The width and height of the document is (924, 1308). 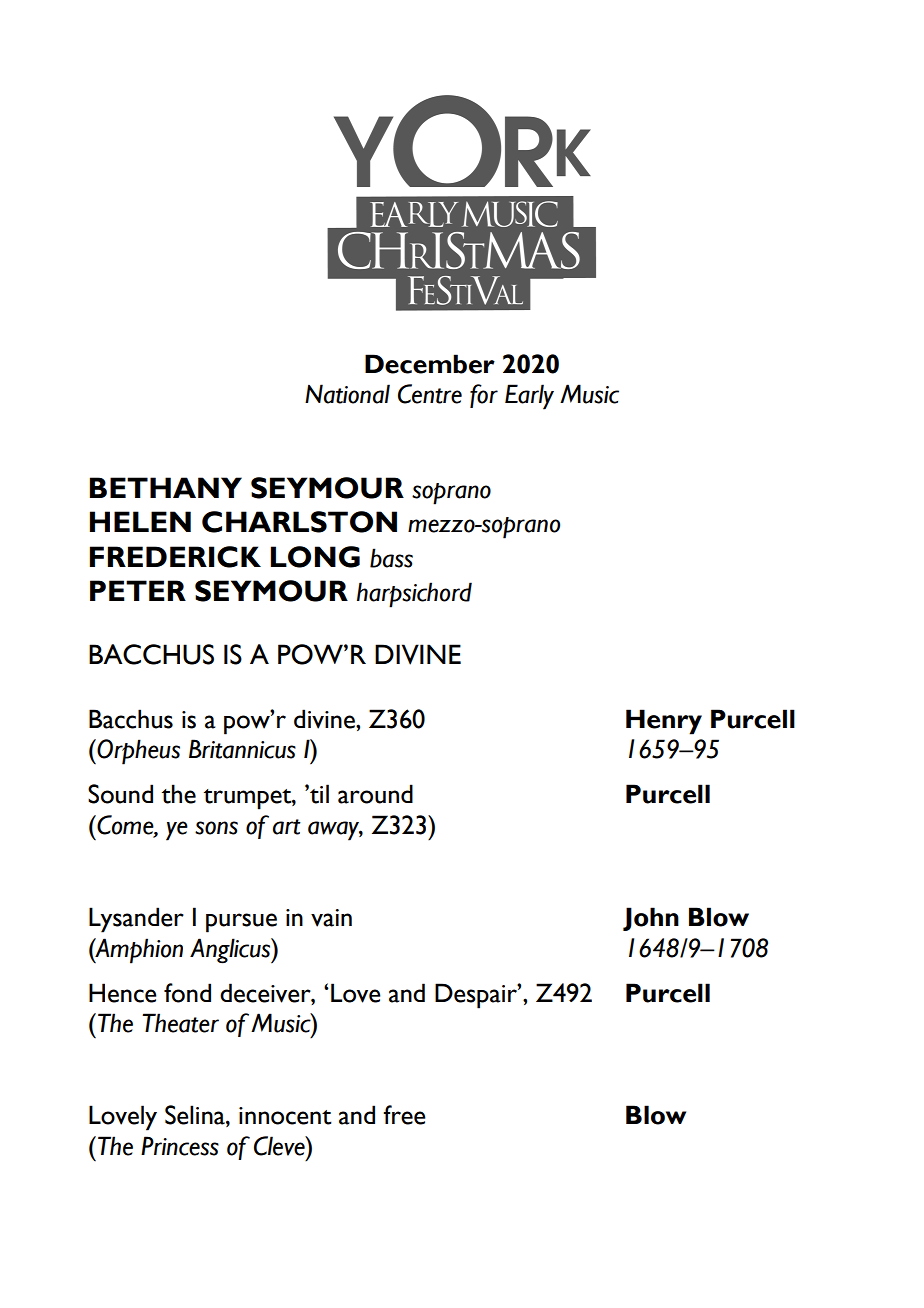 What do you see at coordinates (664, 722) in the document?
I see `Henry` at bounding box center [664, 722].
